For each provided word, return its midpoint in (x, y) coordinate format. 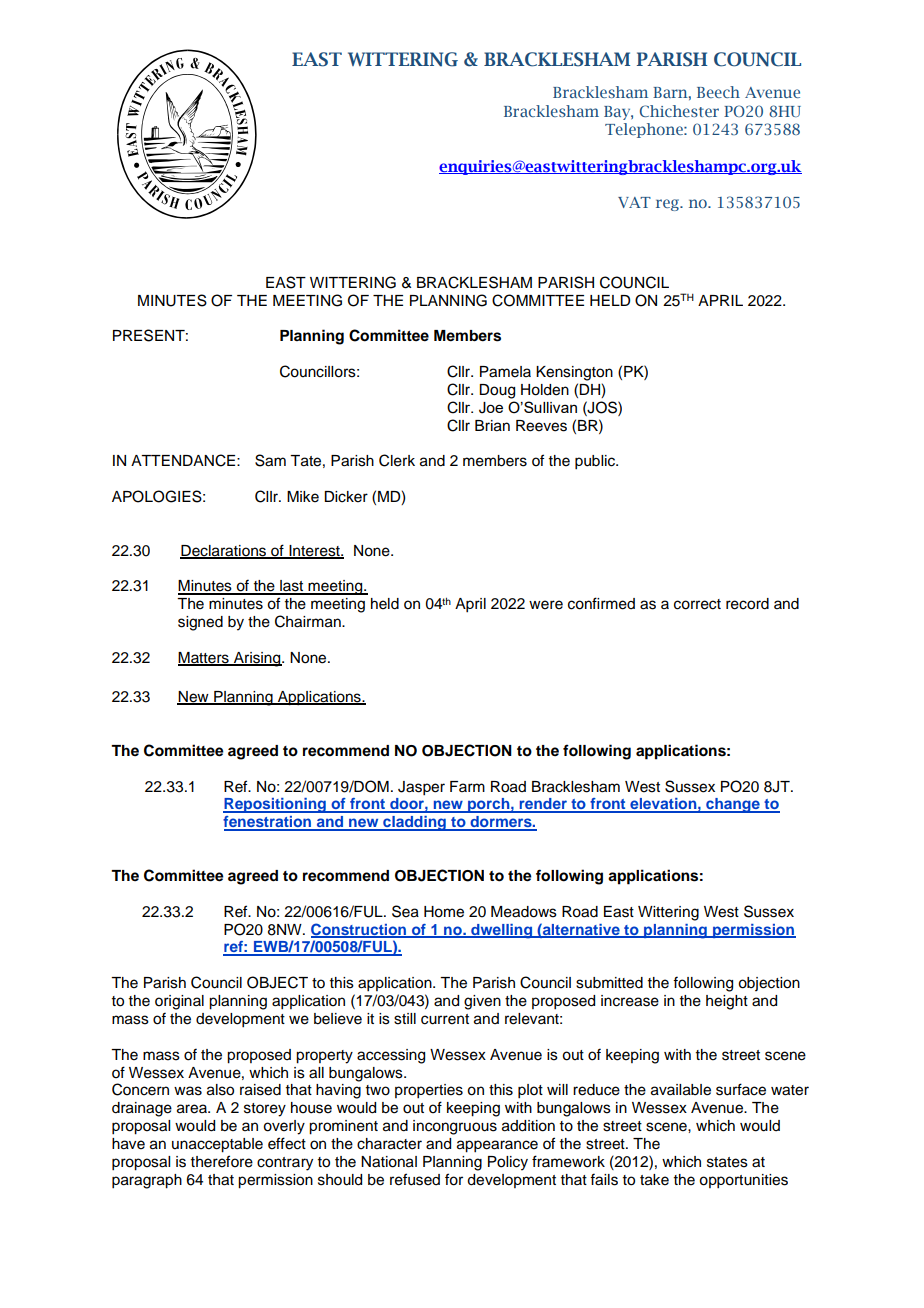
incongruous (455, 1127)
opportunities (743, 1181)
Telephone (645, 130)
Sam (270, 460)
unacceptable (217, 1145)
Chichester (679, 111)
